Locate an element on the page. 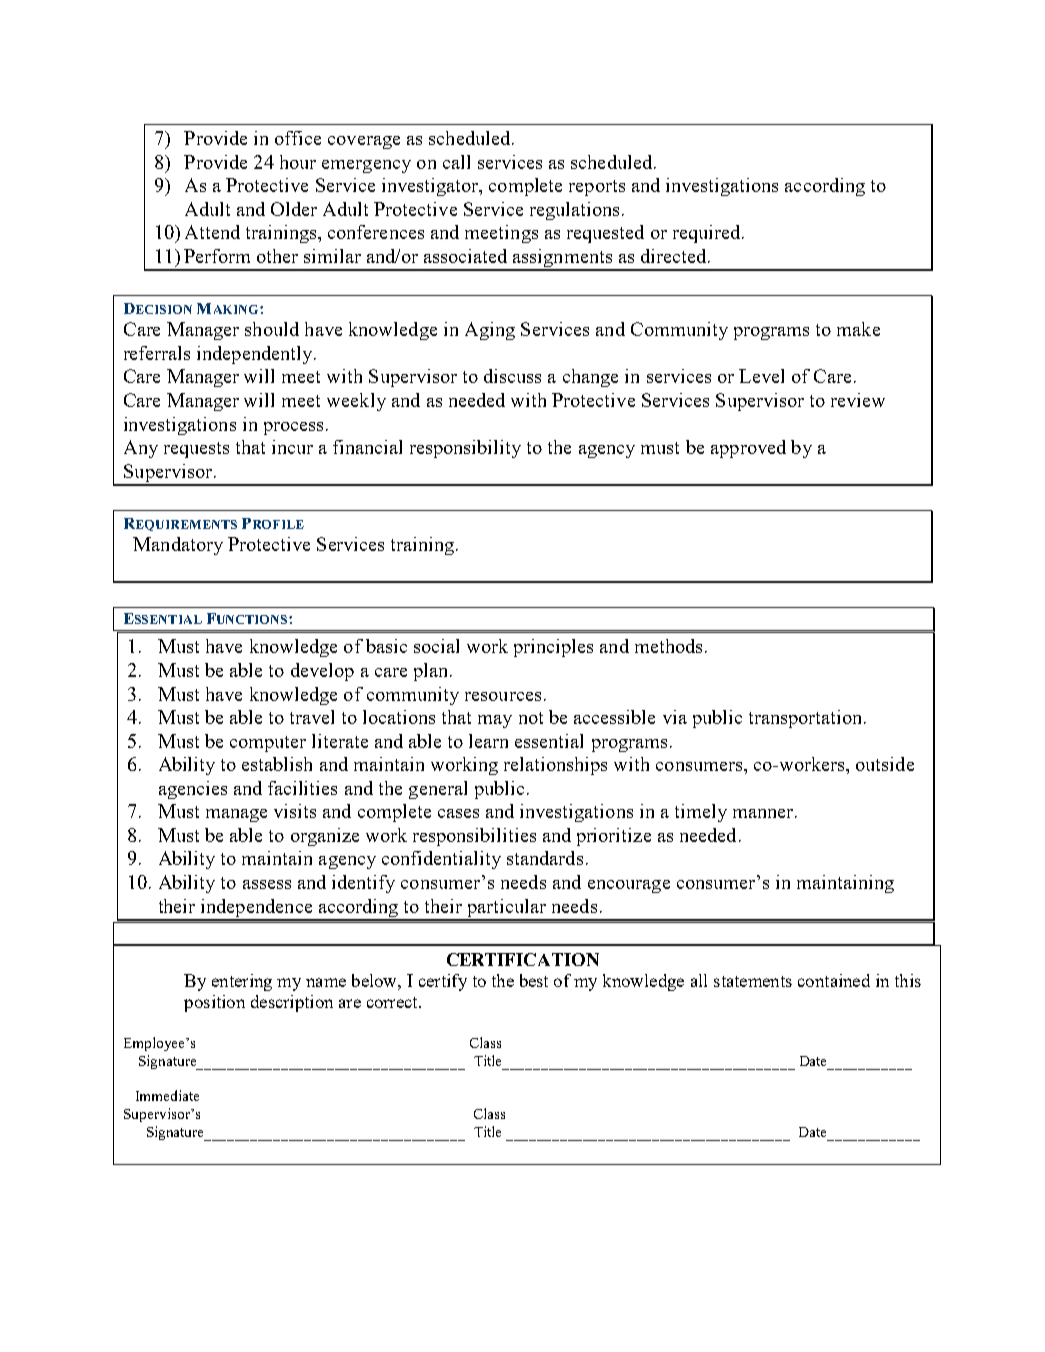 This document has width=1045, height=1352. required is located at coordinates (708, 234).
